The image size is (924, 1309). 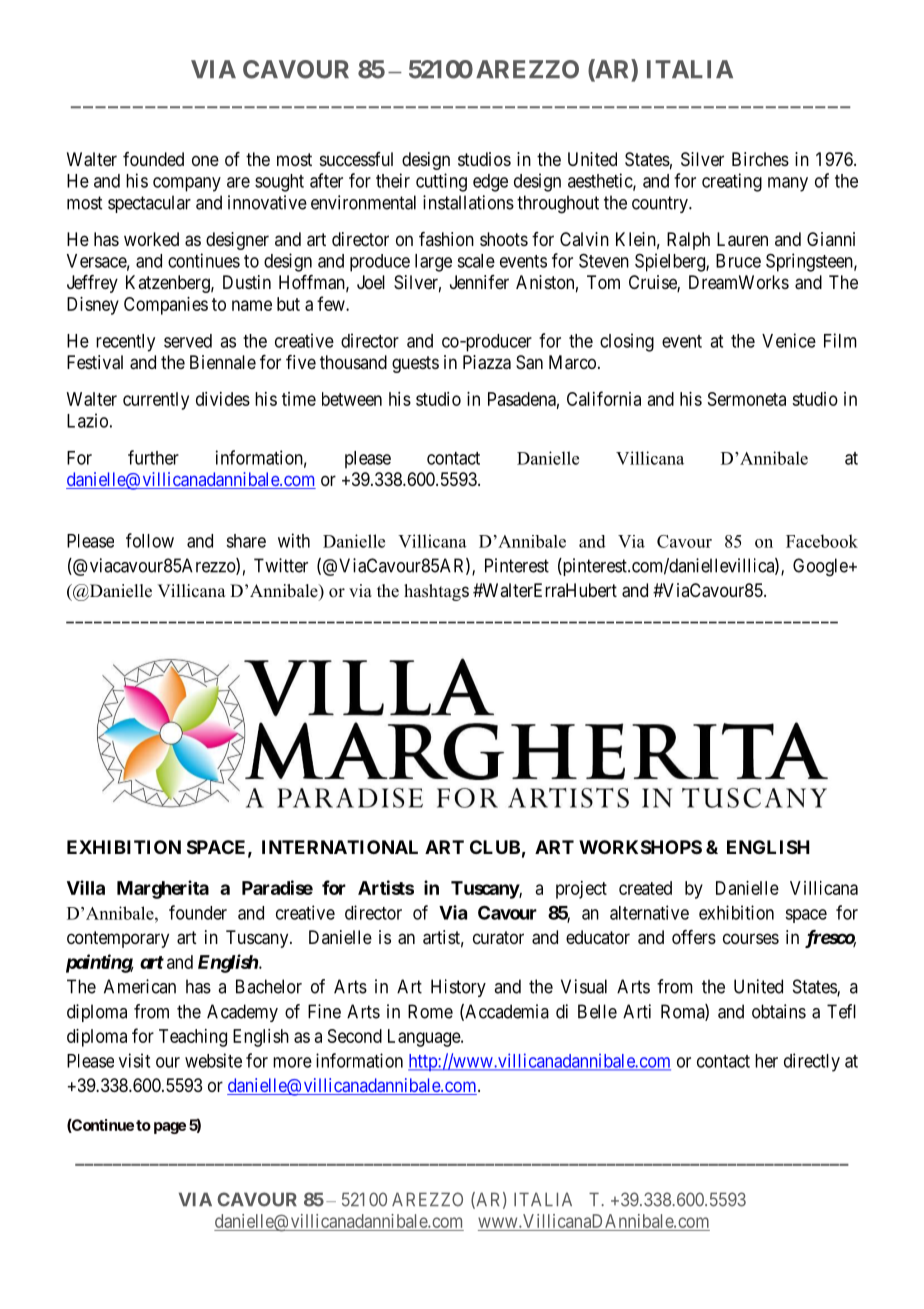 What do you see at coordinates (163, 889) in the screenshot?
I see `Margherita` at bounding box center [163, 889].
